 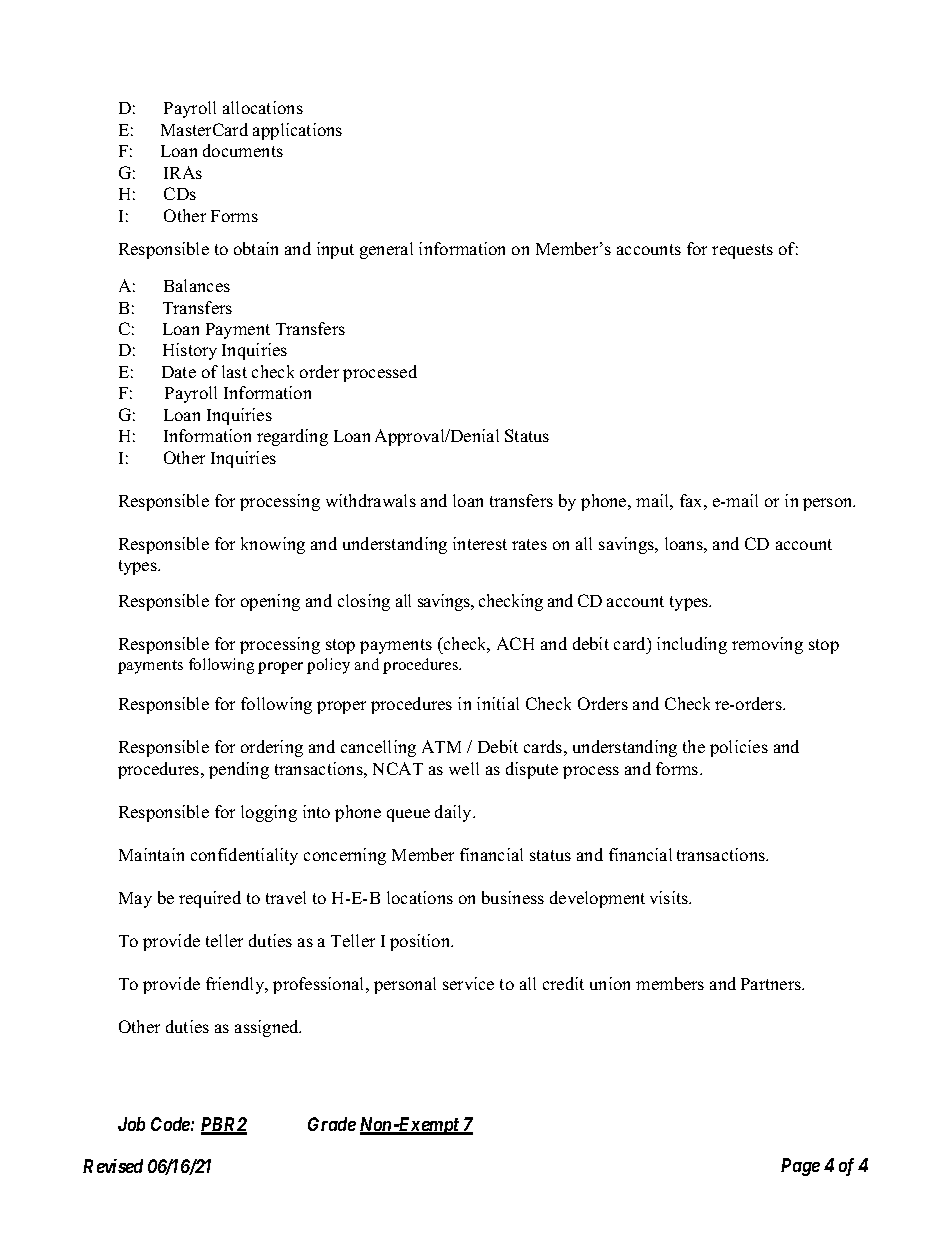 I want to click on requests, so click(x=742, y=251).
